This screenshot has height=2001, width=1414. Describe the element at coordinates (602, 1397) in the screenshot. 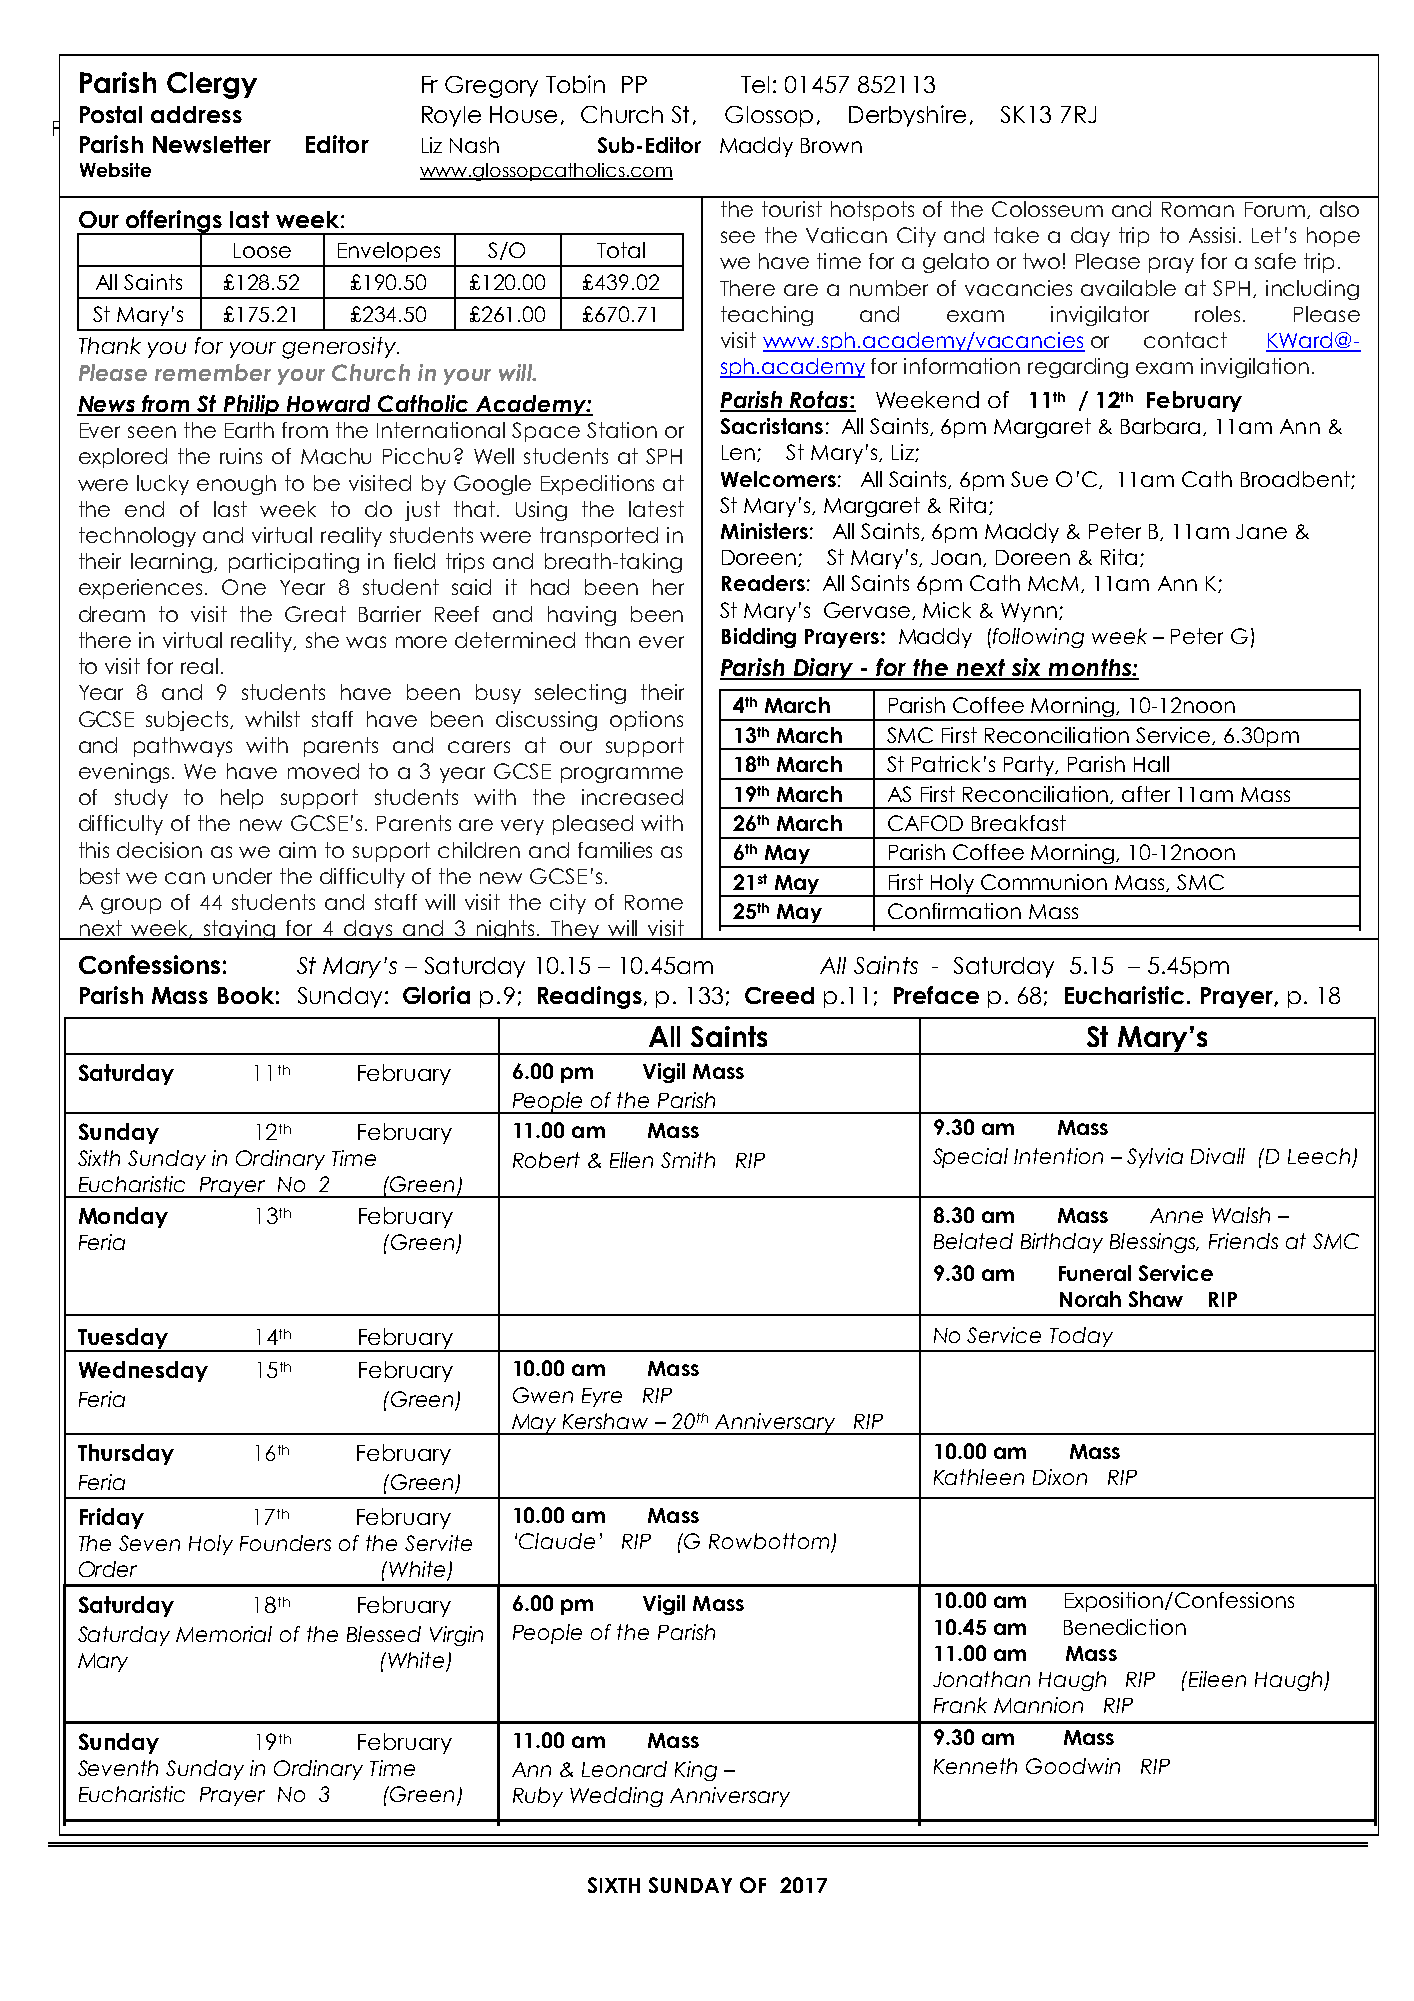

I see `Eyre` at that location.
